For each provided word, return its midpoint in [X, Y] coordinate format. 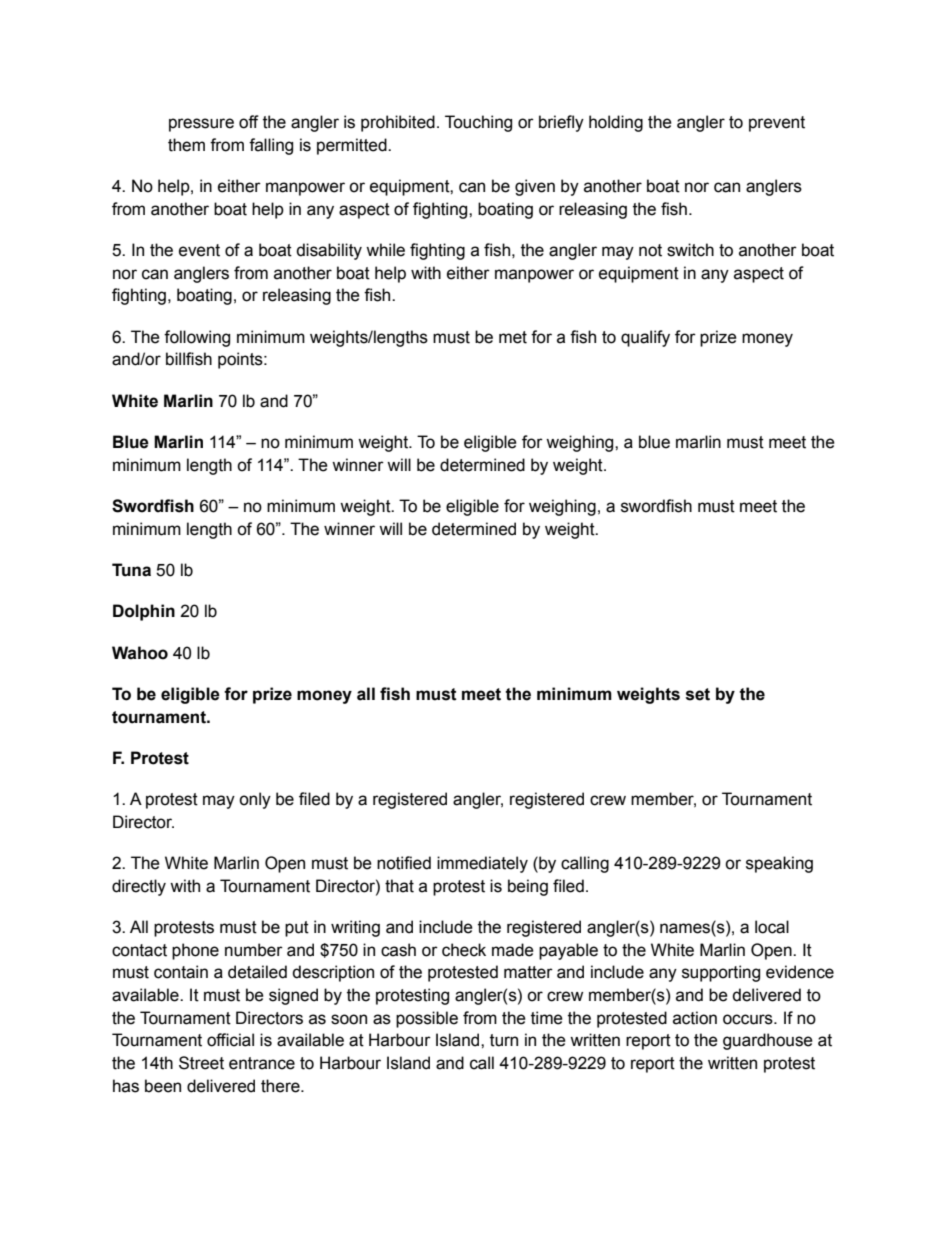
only [255, 800]
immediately [482, 864]
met [513, 337]
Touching [478, 123]
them [186, 145]
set [698, 694]
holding [616, 123]
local [772, 927]
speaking [779, 864]
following [197, 338]
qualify [645, 338]
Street [201, 1063]
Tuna [131, 570]
